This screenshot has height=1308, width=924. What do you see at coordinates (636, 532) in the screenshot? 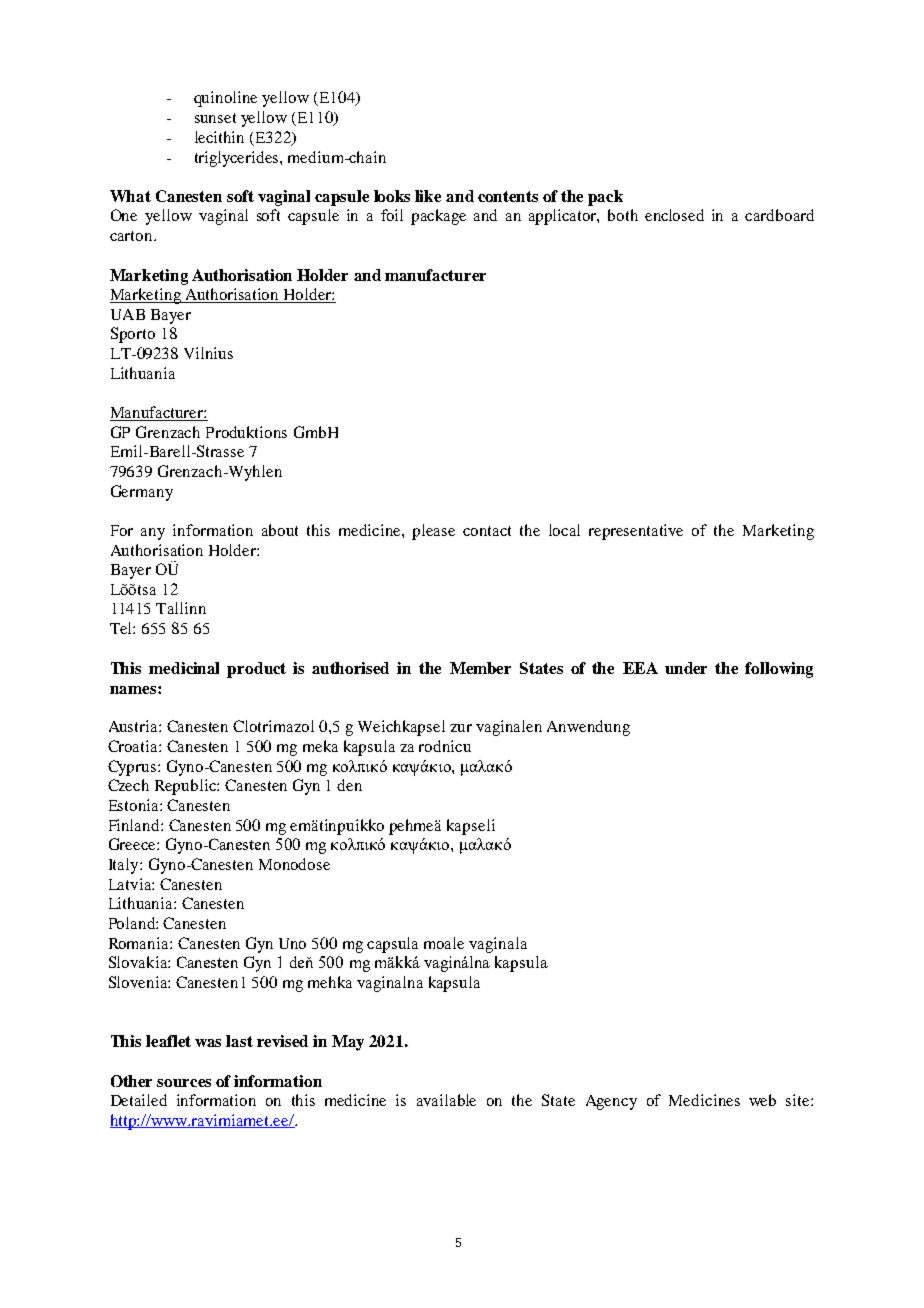
I see `representative` at bounding box center [636, 532].
